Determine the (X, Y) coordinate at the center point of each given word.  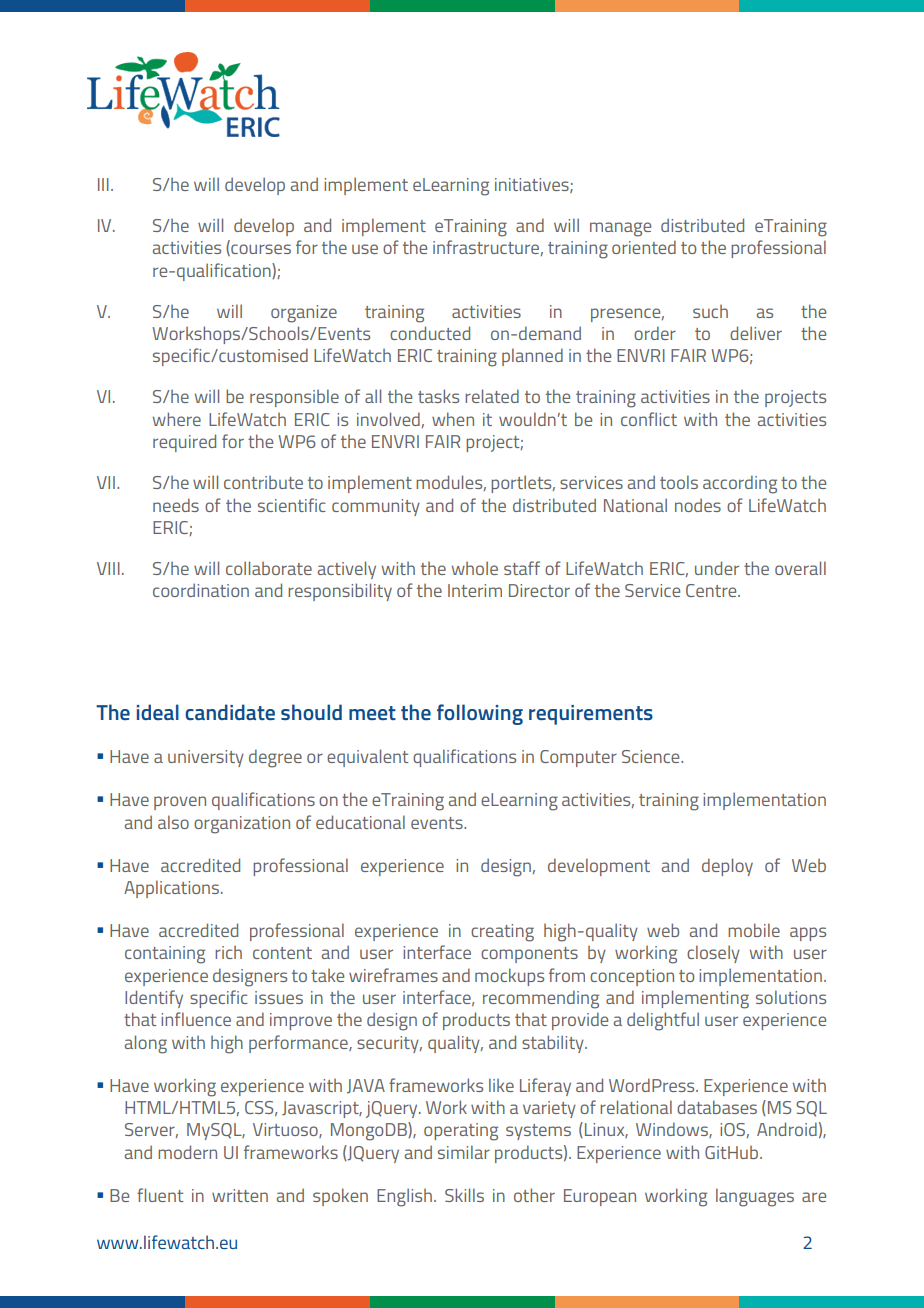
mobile (754, 930)
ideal (158, 712)
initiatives (533, 185)
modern (187, 1152)
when (453, 419)
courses (260, 250)
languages (755, 1197)
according (740, 484)
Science (652, 756)
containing (165, 955)
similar (464, 1152)
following (480, 714)
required (184, 443)
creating (502, 933)
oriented (644, 247)
